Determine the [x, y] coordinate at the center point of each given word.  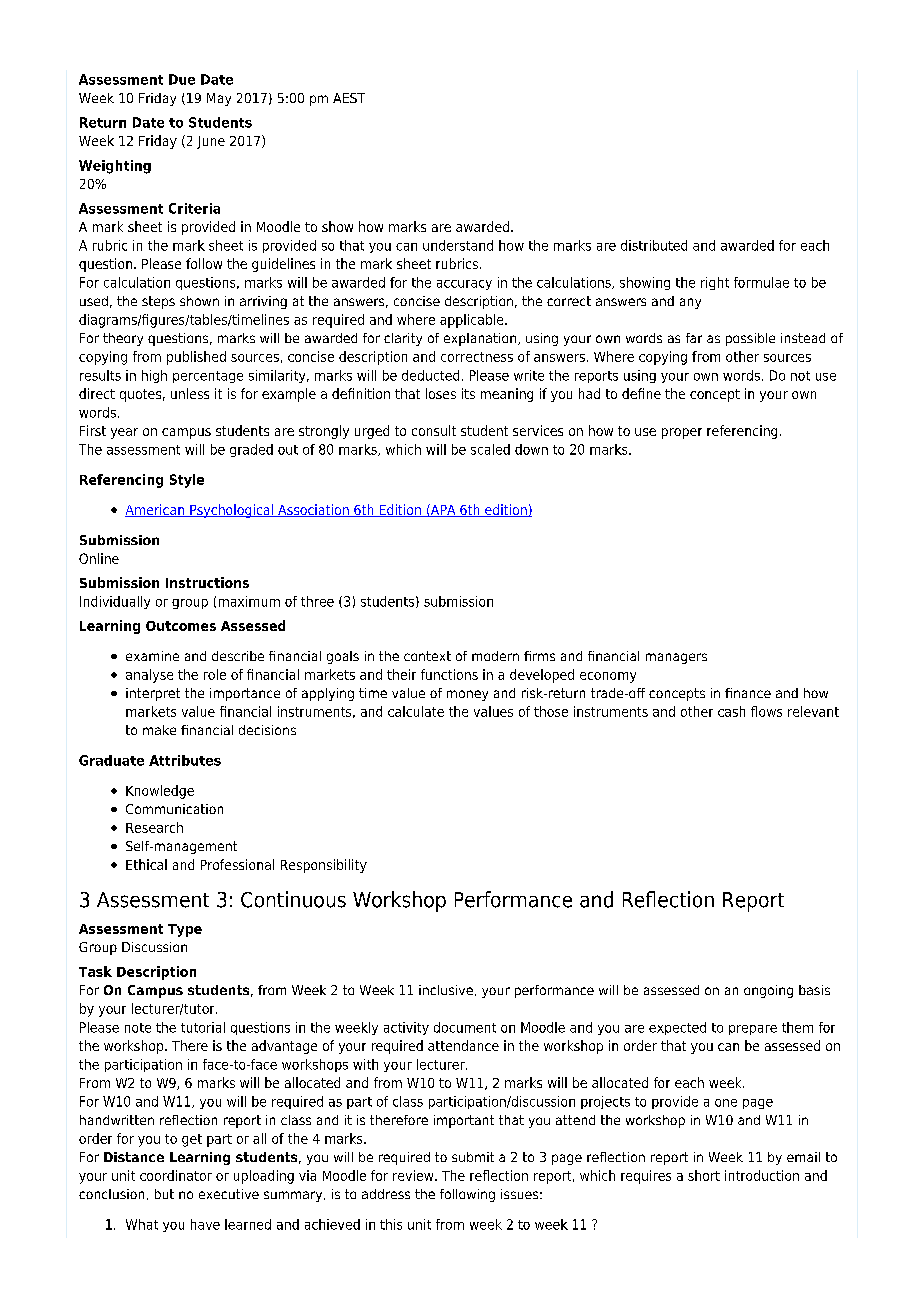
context [427, 656]
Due [182, 79]
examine [152, 656]
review [414, 1175]
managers [676, 658]
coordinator [176, 1175]
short [704, 1175]
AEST [349, 98]
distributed [654, 245]
